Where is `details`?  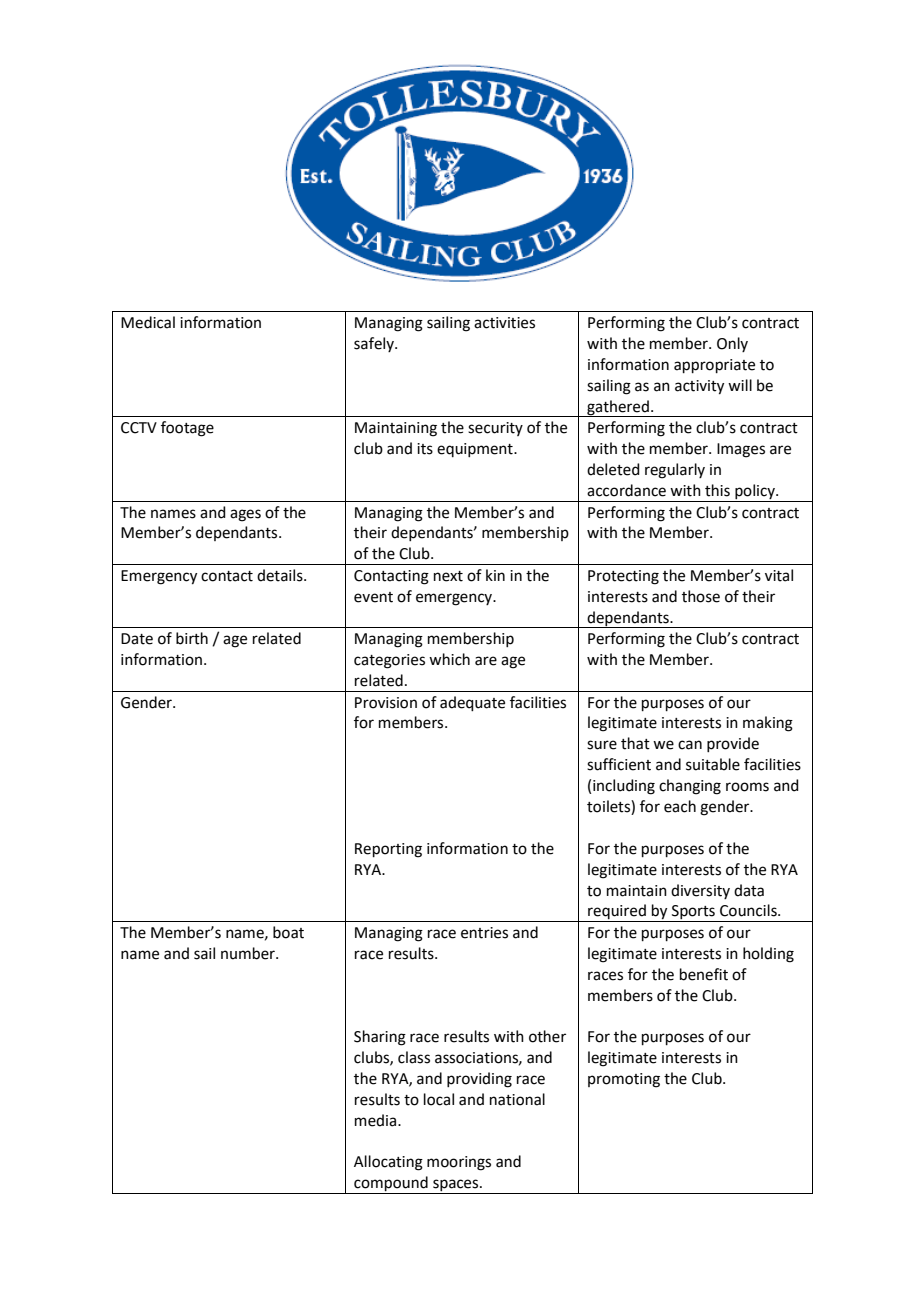 details is located at coordinates (281, 575).
